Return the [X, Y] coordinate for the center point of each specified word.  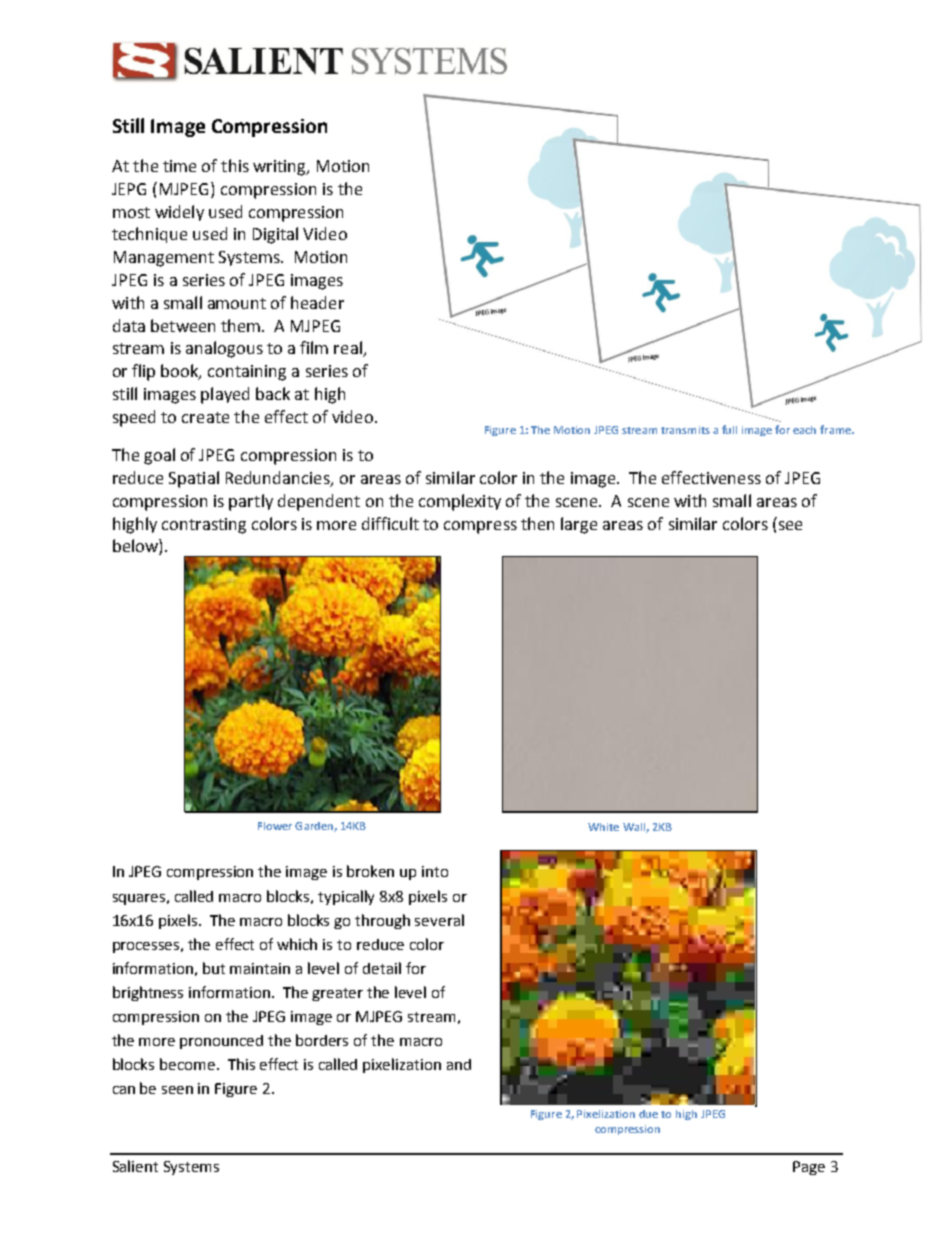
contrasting [204, 526]
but [214, 968]
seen [177, 1090]
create [205, 417]
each [804, 430]
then [537, 523]
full [729, 429]
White [603, 827]
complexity [460, 502]
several [439, 920]
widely [179, 213]
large [579, 525]
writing [280, 168]
